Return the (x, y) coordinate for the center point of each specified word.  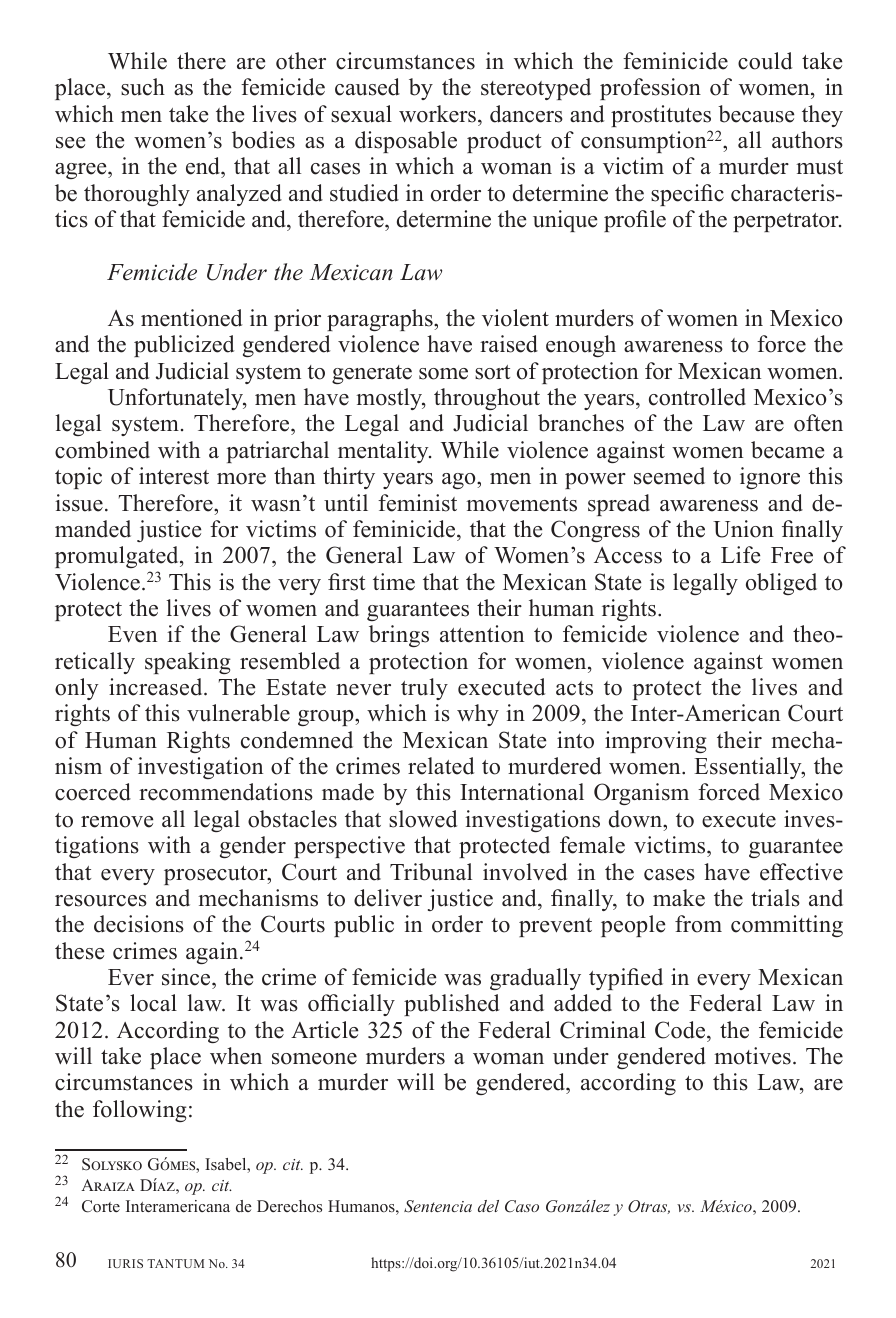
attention (482, 634)
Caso (522, 1206)
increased (157, 687)
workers (437, 114)
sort (492, 372)
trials (775, 898)
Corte (101, 1206)
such (143, 87)
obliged (781, 584)
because (756, 114)
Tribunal (431, 872)
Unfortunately (176, 399)
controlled (697, 397)
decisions (139, 924)
